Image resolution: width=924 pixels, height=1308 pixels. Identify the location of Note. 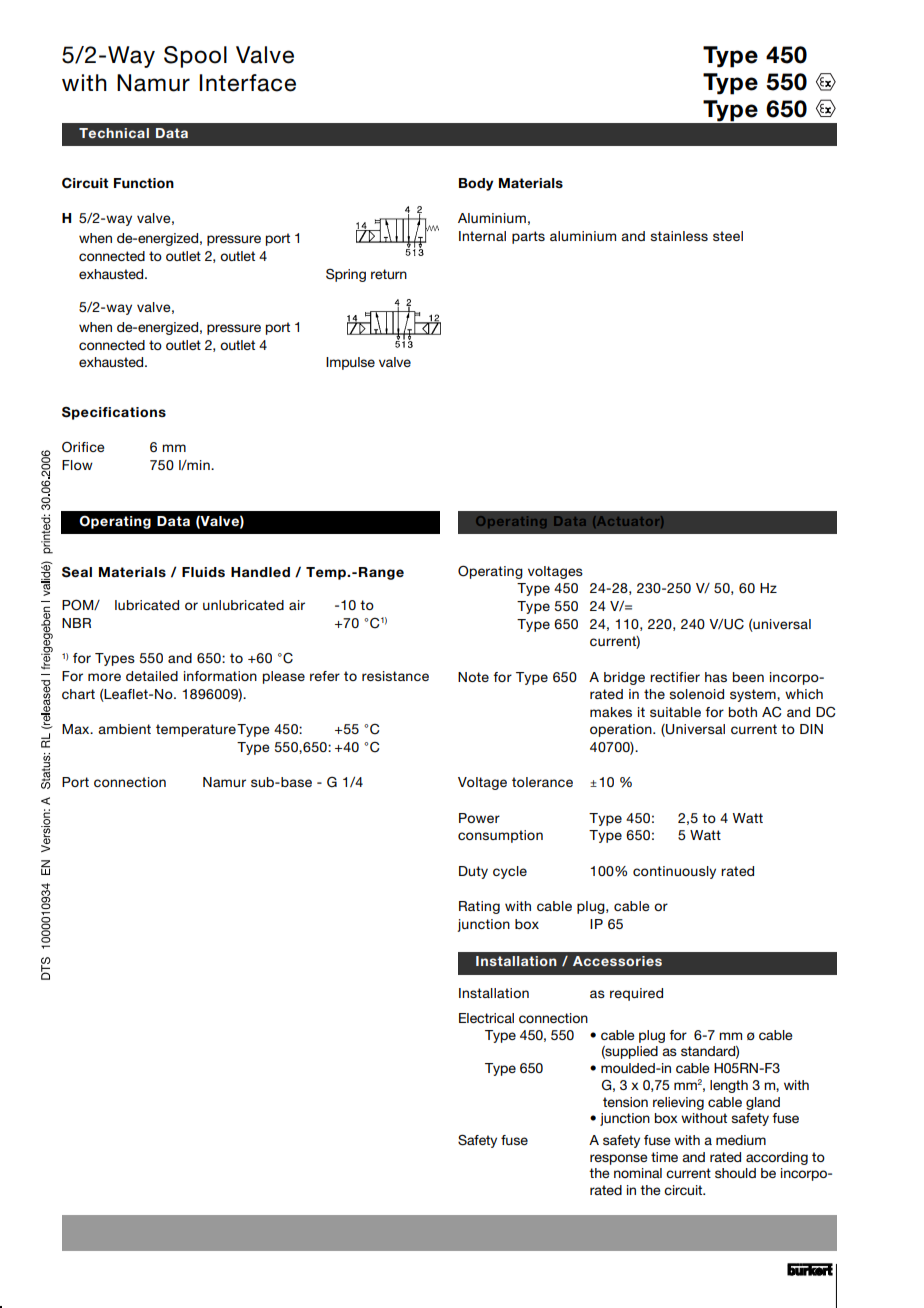
(473, 677).
